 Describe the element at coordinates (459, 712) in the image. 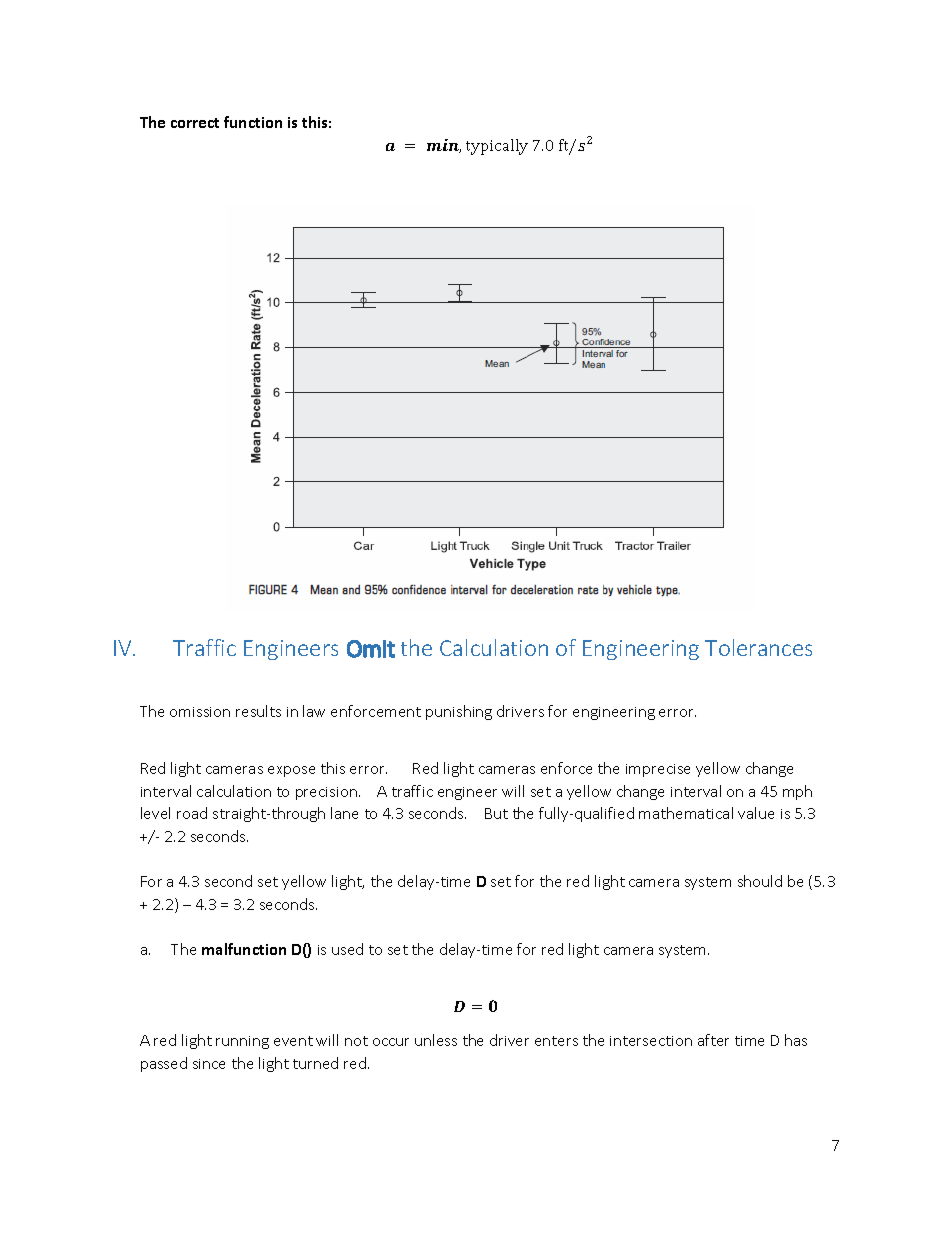

I see `punishing` at that location.
